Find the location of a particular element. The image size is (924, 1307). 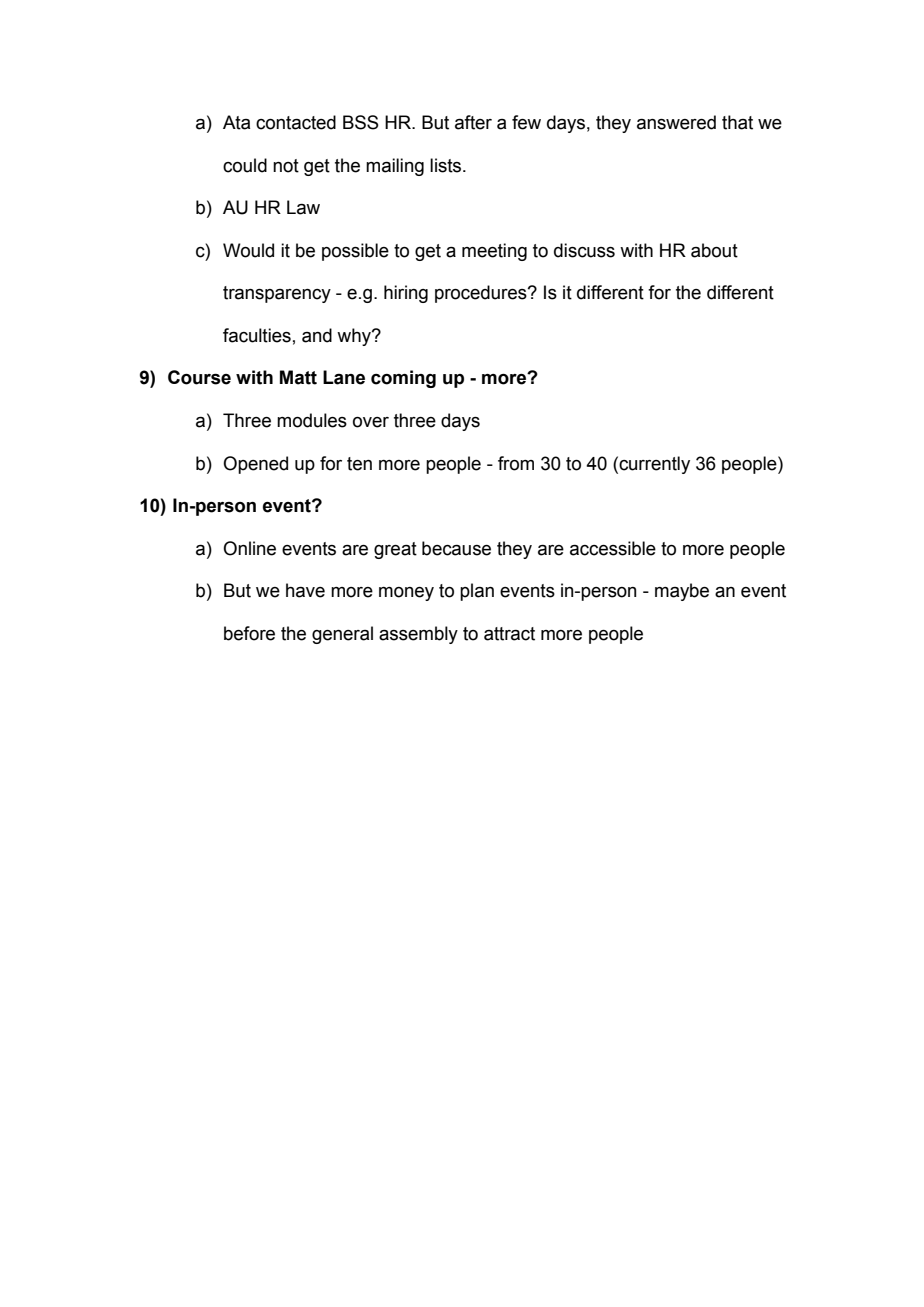

hiring is located at coordinates (406, 294).
